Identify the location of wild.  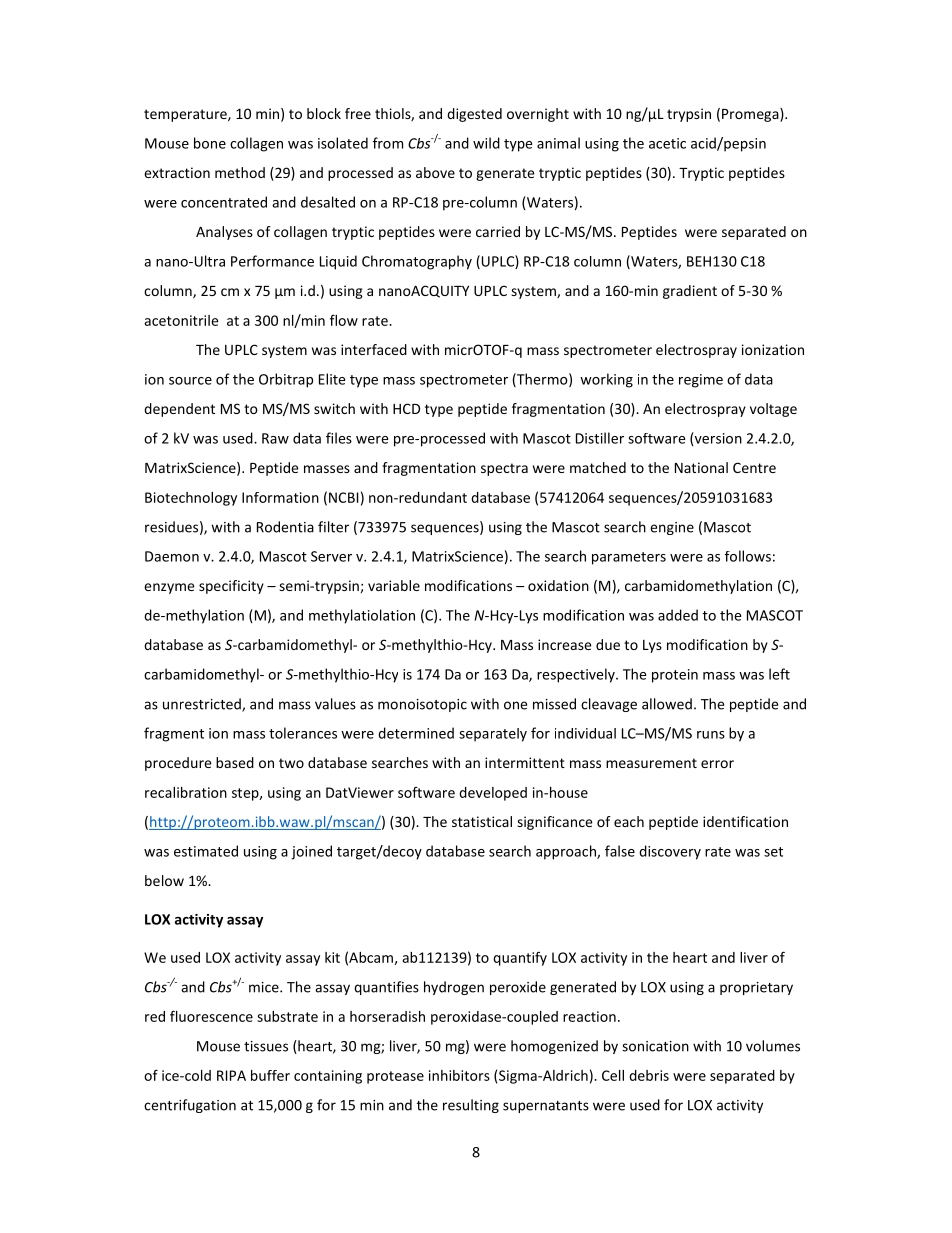
(486, 143).
